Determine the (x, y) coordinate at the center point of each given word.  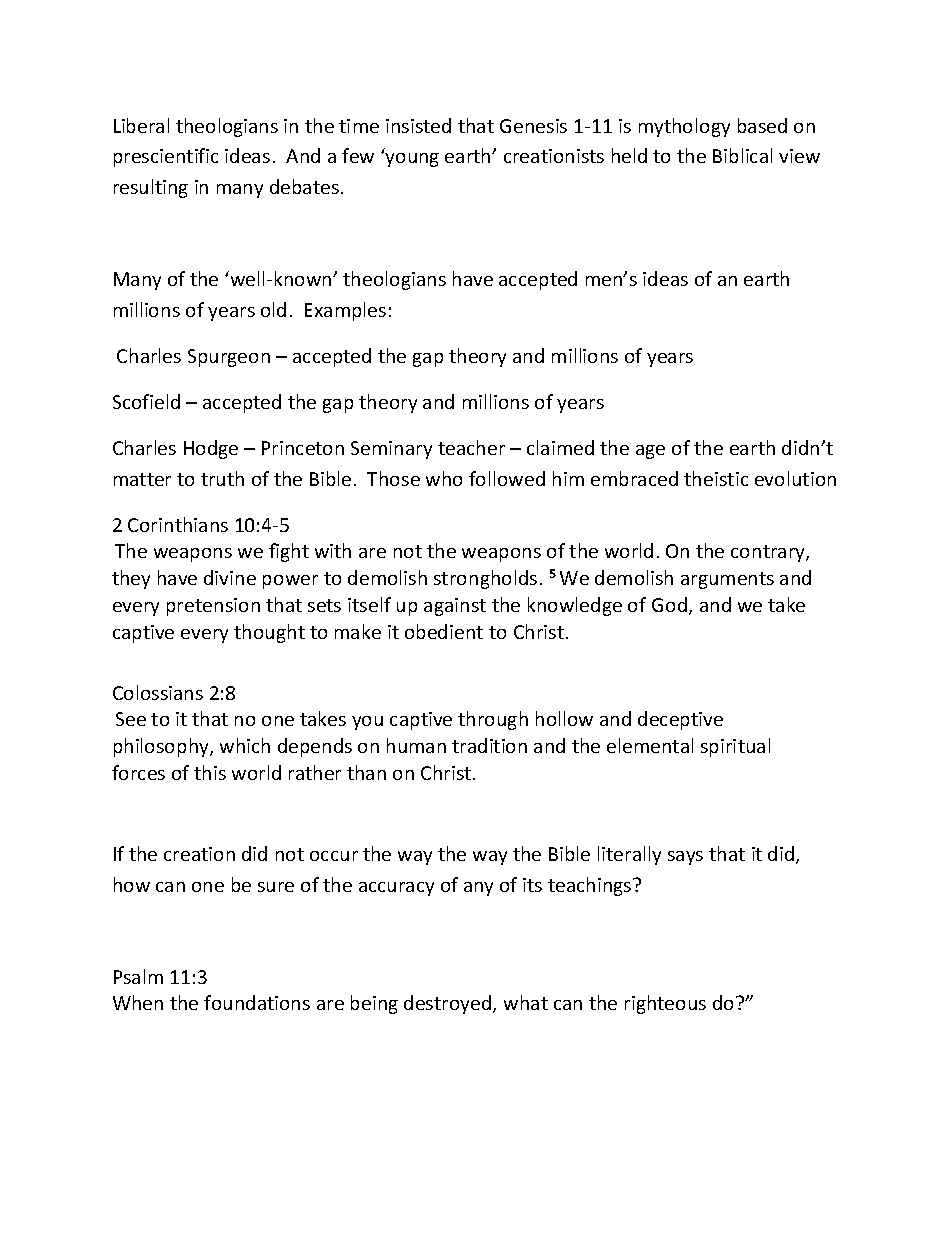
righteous (665, 1004)
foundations (257, 1002)
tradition (489, 745)
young (412, 160)
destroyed (447, 1004)
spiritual (735, 747)
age (650, 452)
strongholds (485, 579)
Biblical (742, 155)
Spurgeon (229, 358)
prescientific (166, 157)
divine (230, 577)
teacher (471, 447)
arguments (727, 580)
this (210, 772)
